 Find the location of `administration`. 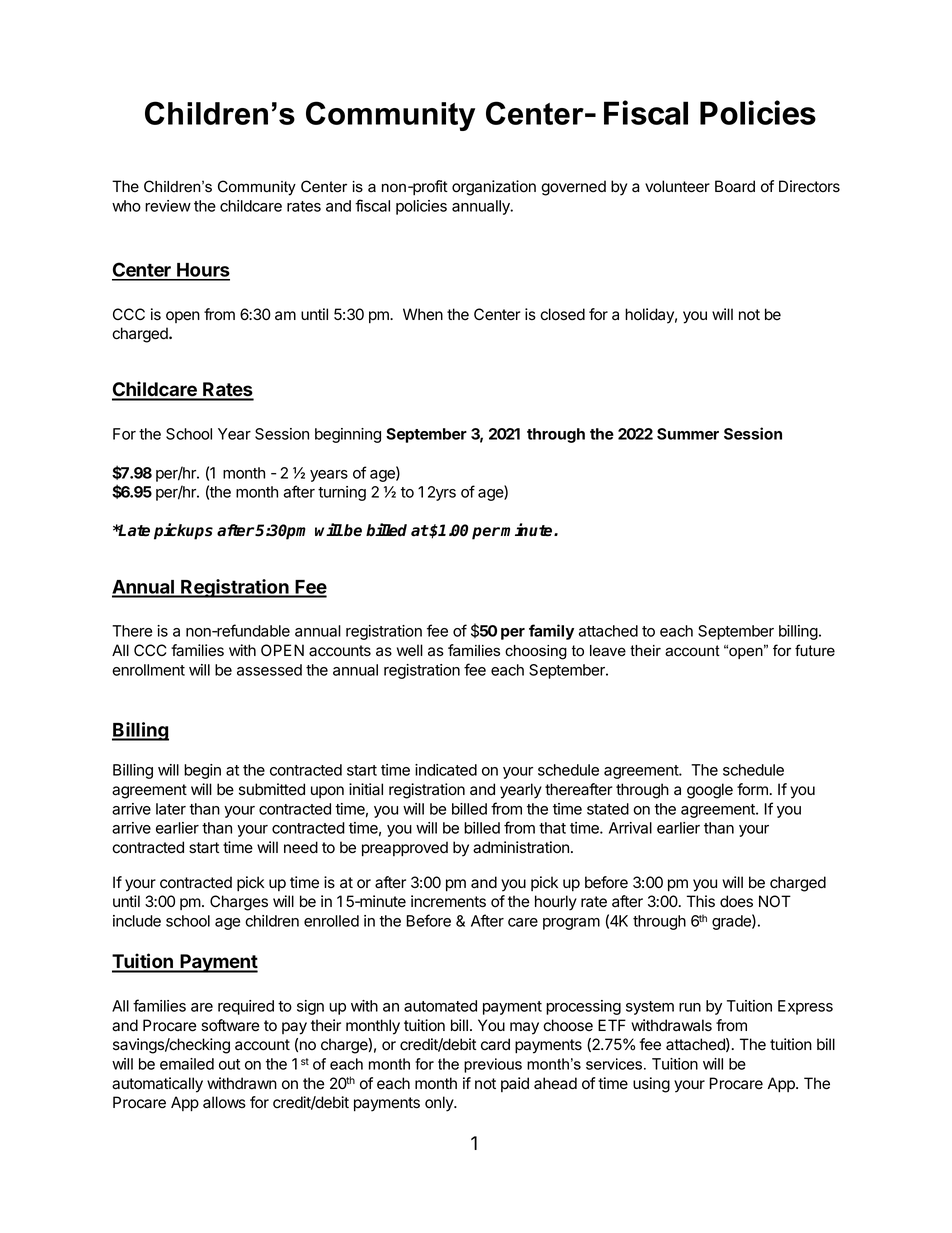

administration is located at coordinates (521, 847).
